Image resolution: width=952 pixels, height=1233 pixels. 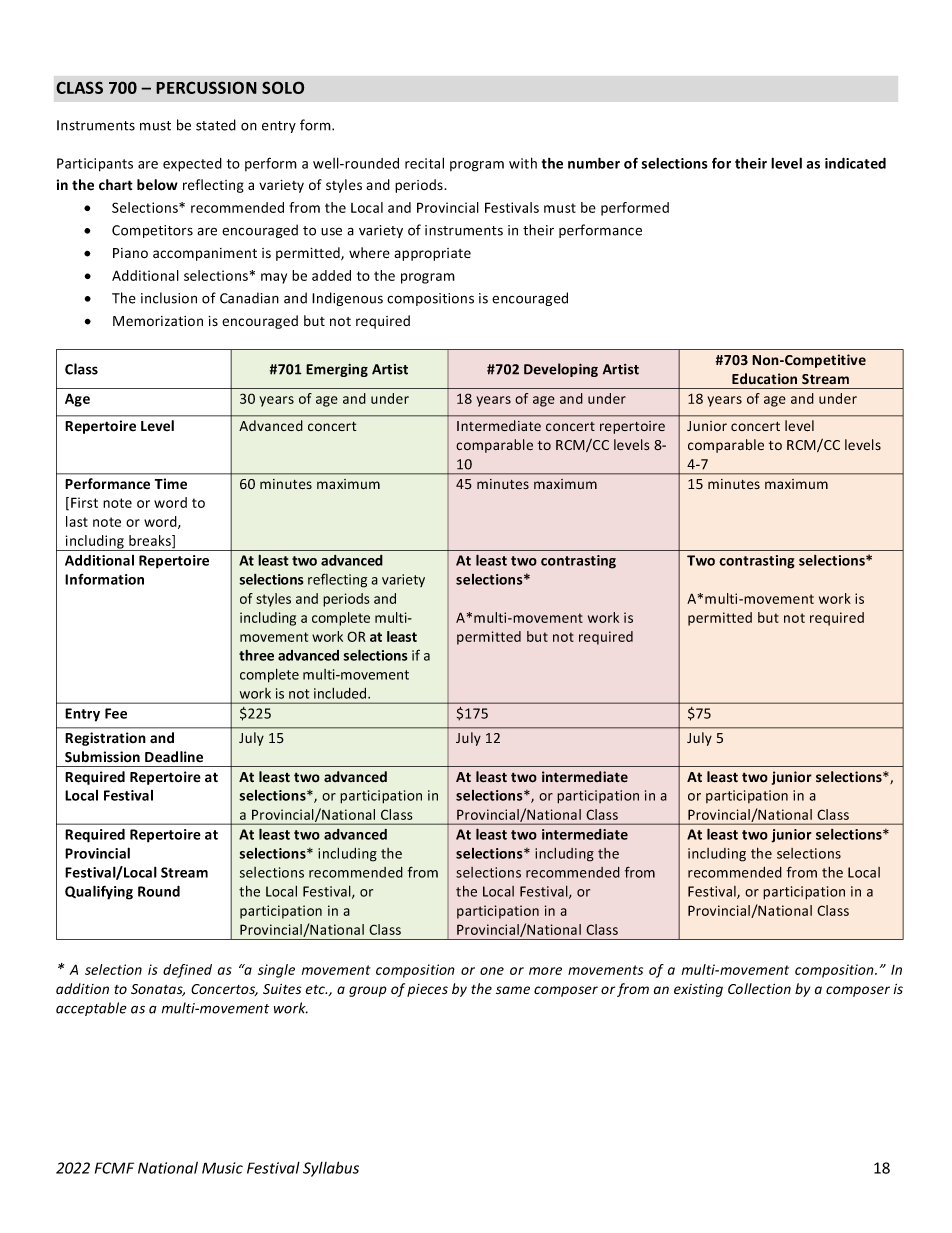 I want to click on recital, so click(x=424, y=163).
